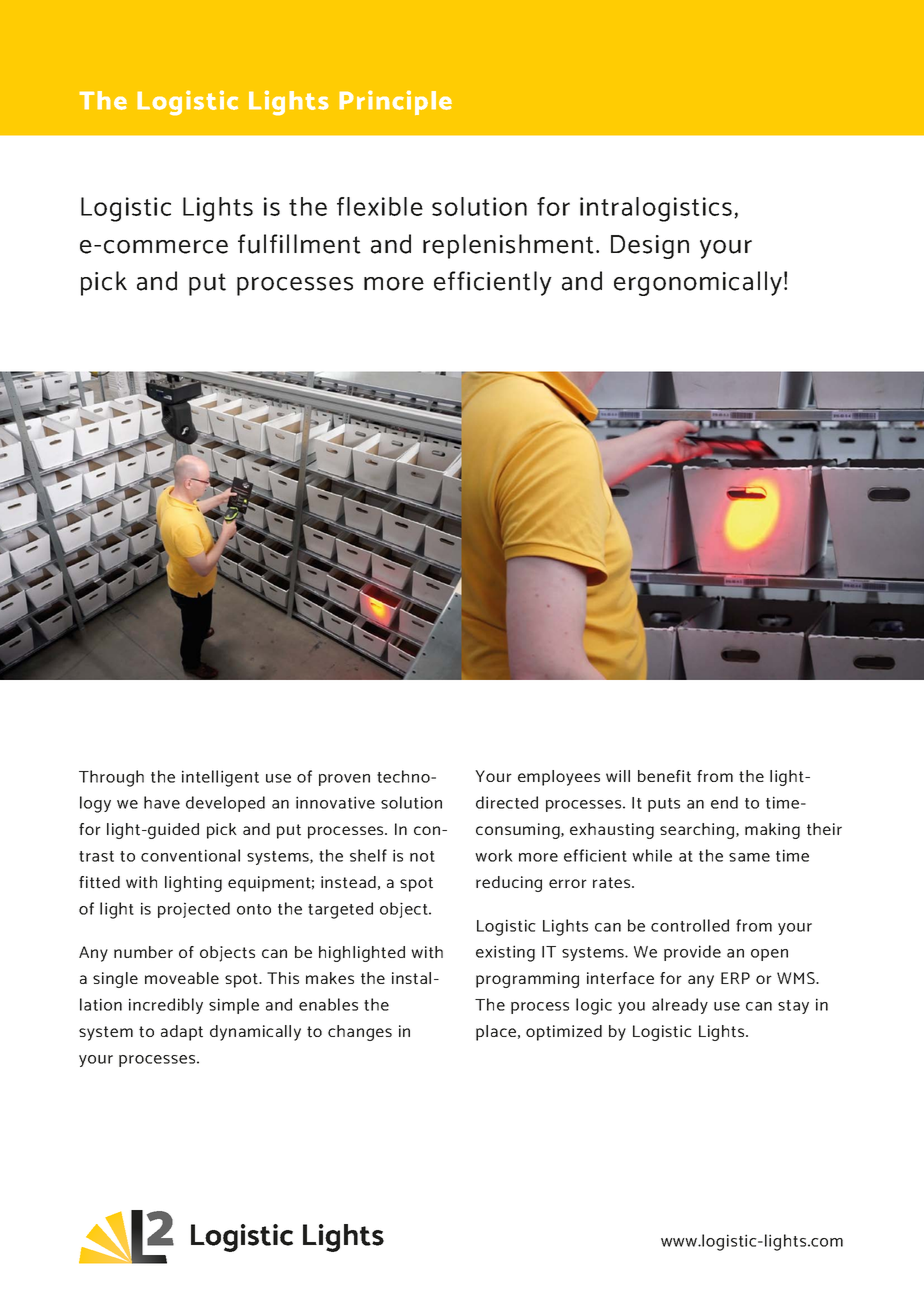 This screenshot has height=1308, width=924. I want to click on moveable, so click(182, 978).
